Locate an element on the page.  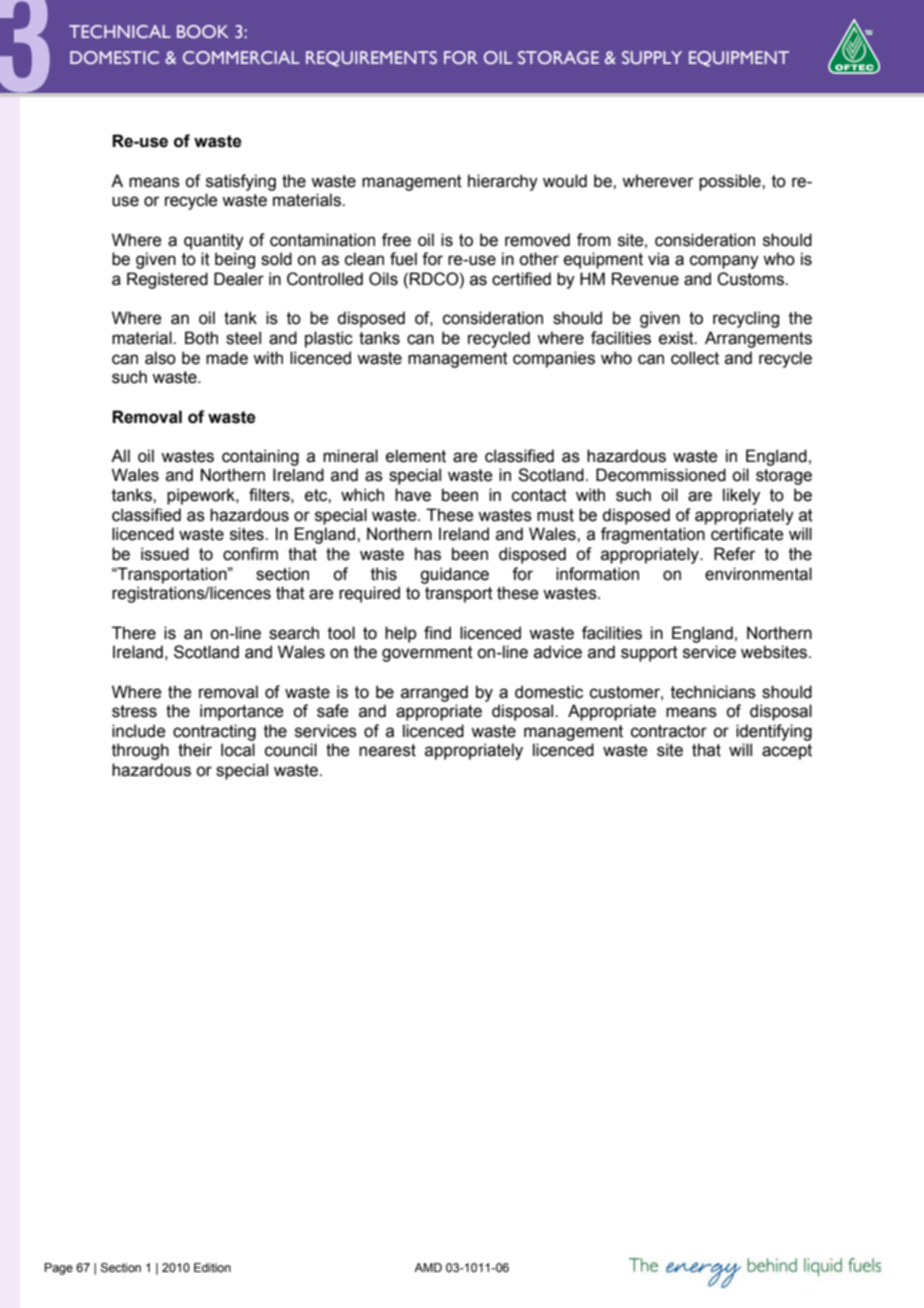
through is located at coordinates (140, 751).
